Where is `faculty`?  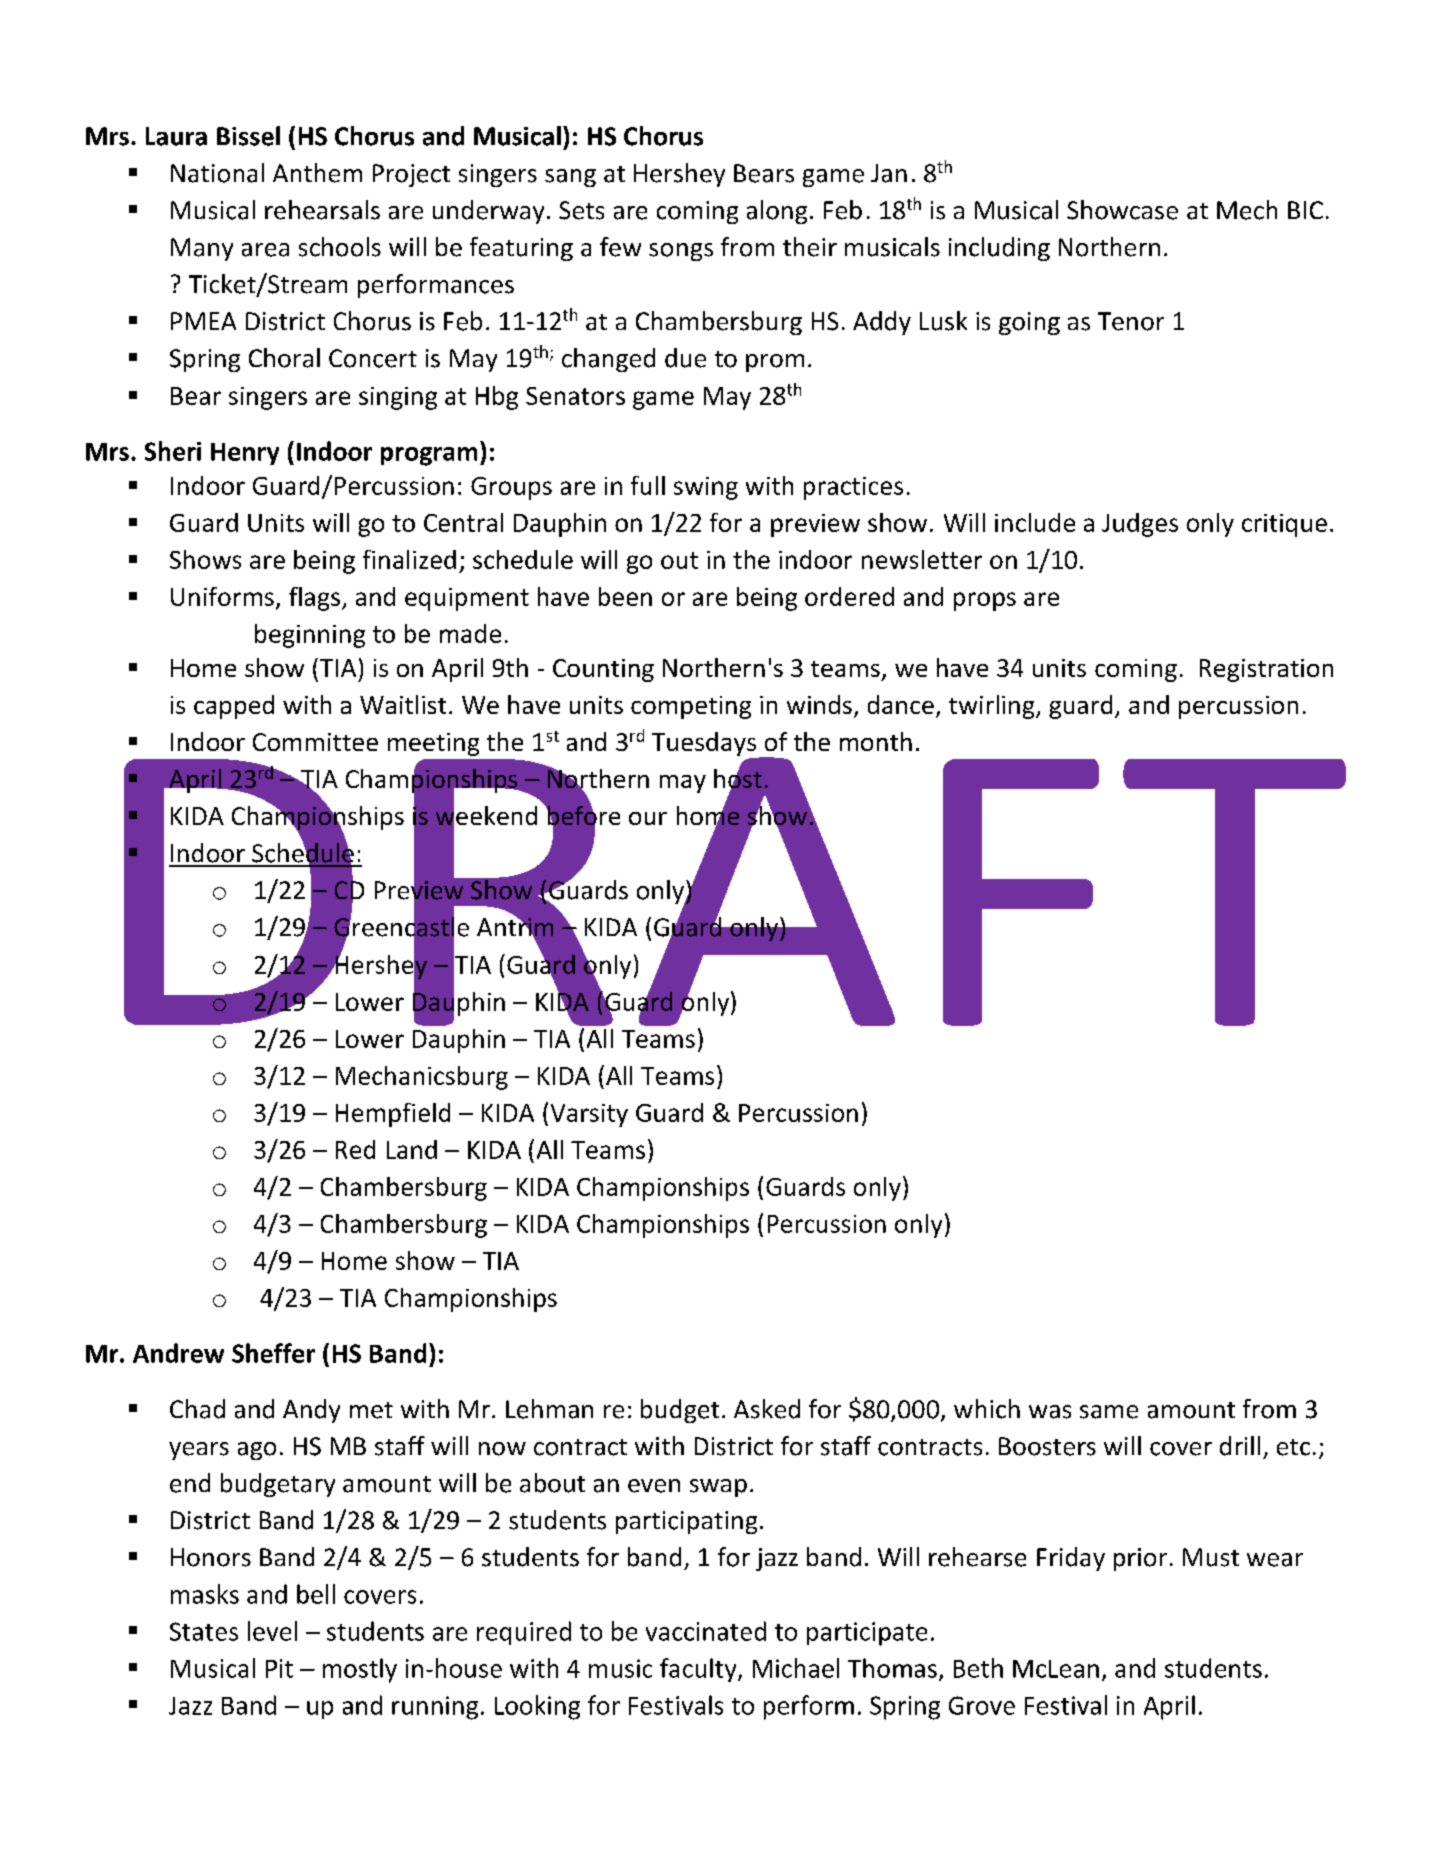 faculty is located at coordinates (699, 1670).
